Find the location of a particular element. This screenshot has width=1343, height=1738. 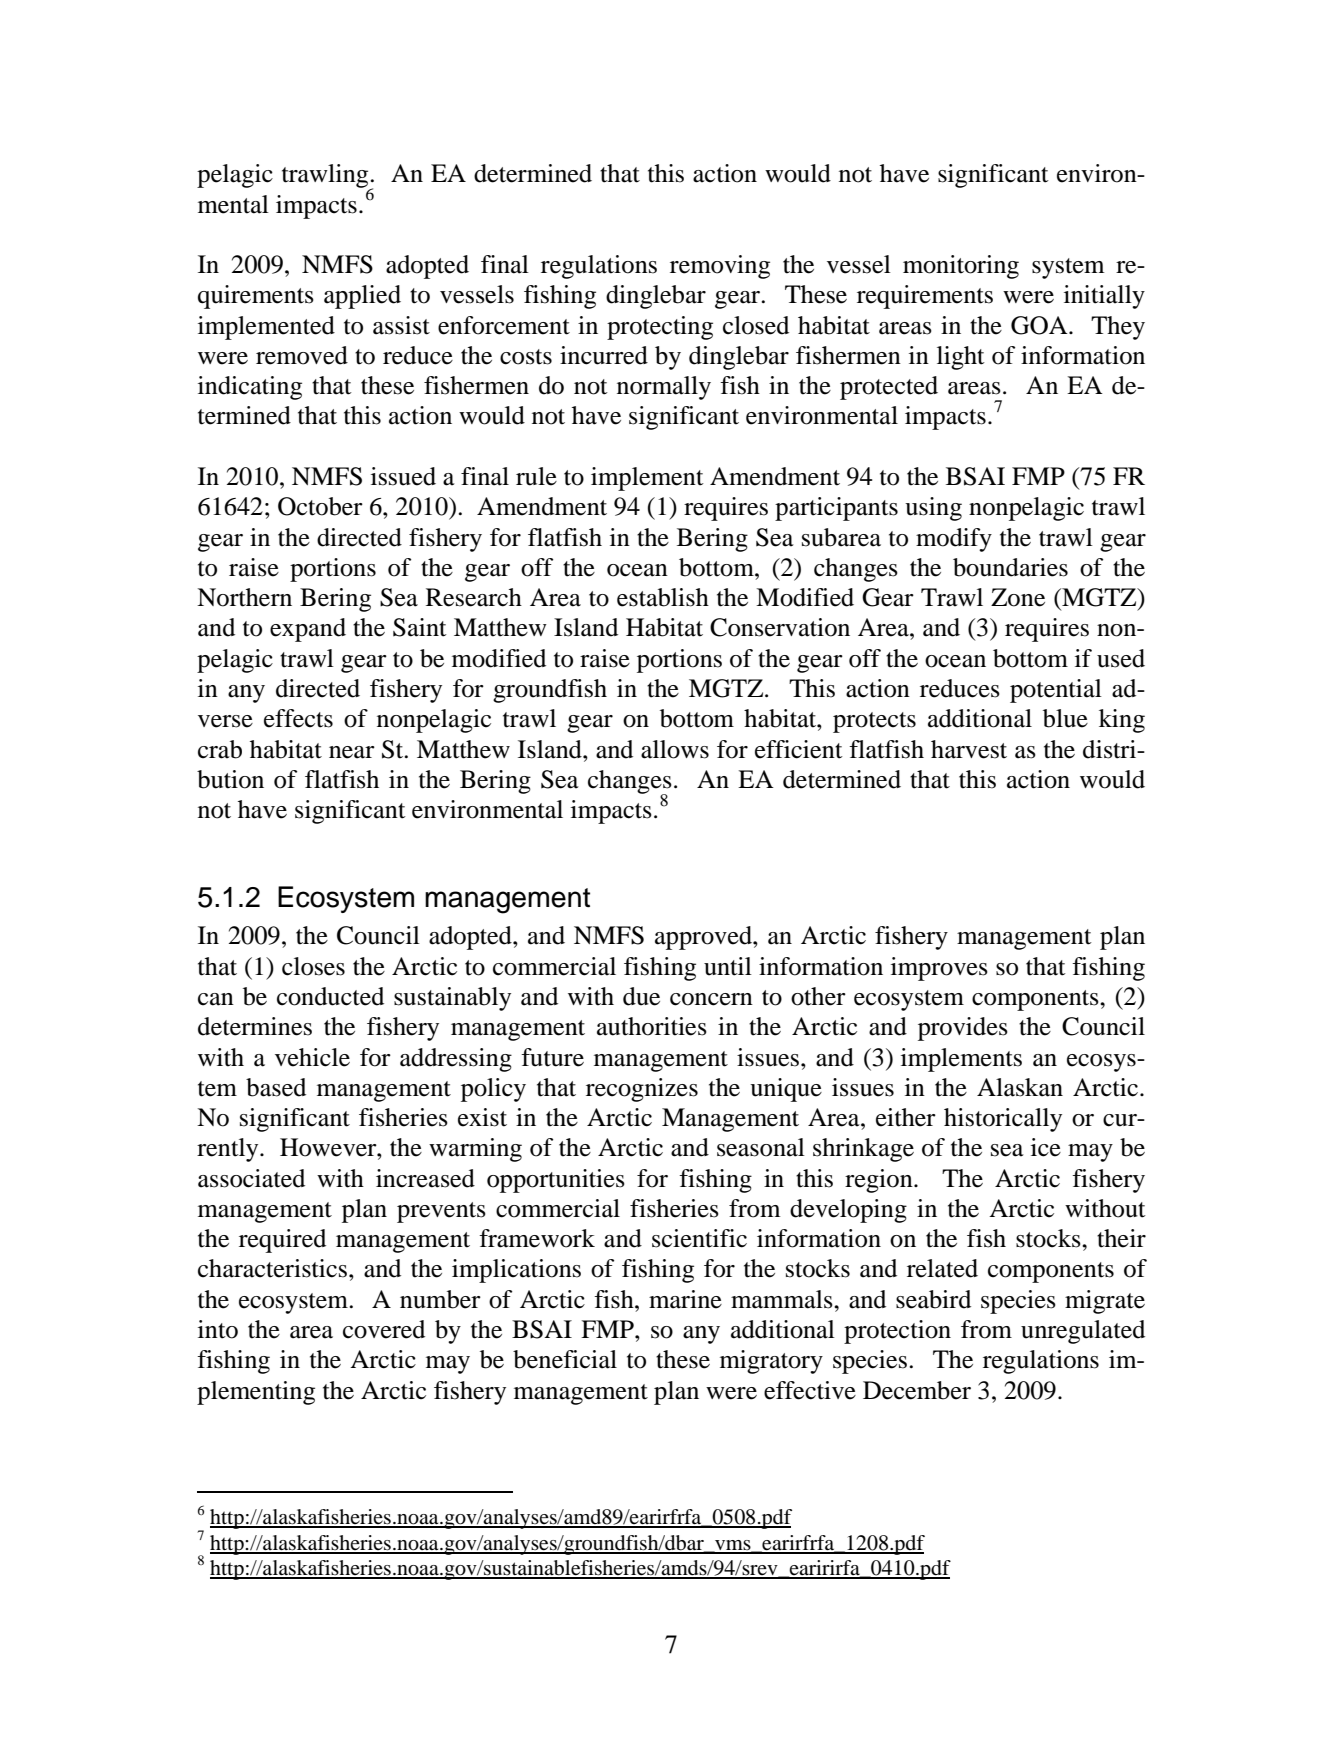

unregulated is located at coordinates (1083, 1332).
